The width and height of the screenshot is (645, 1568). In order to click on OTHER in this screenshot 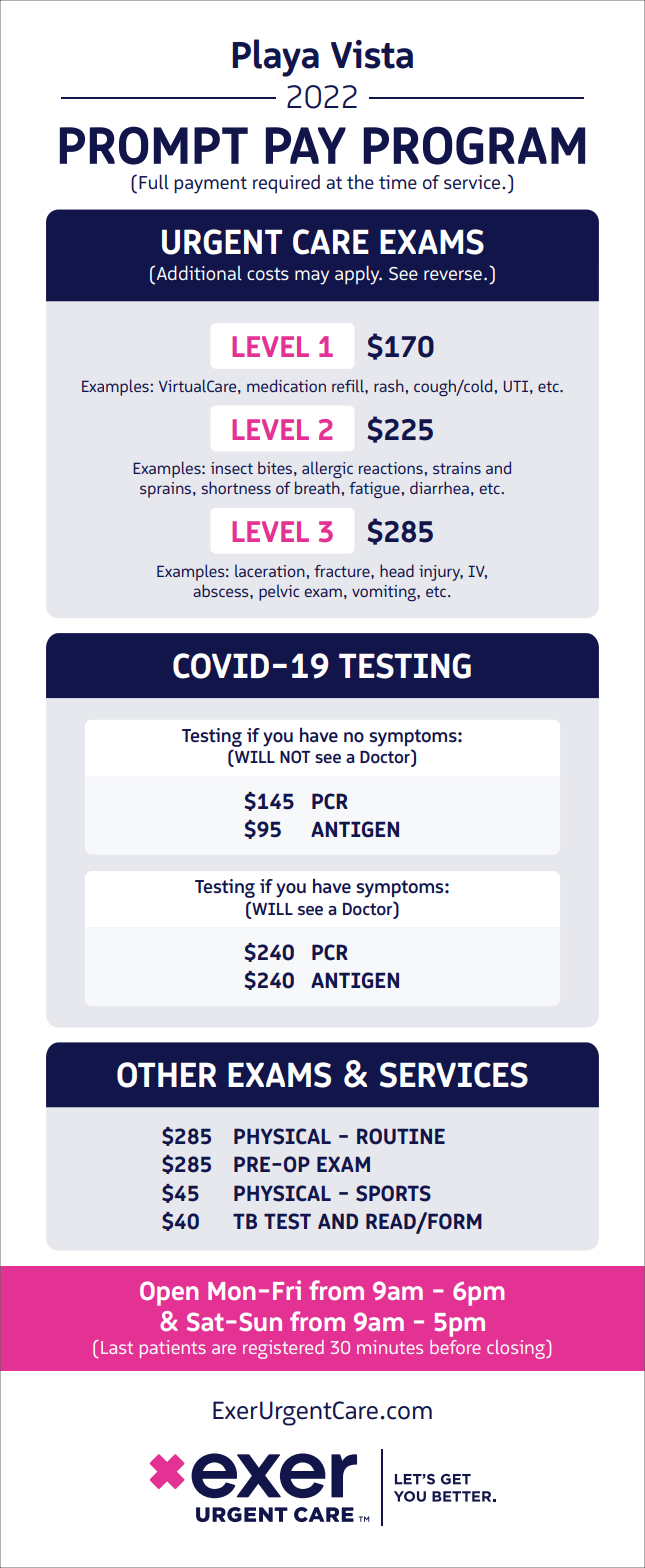, I will do `click(166, 1075)`.
